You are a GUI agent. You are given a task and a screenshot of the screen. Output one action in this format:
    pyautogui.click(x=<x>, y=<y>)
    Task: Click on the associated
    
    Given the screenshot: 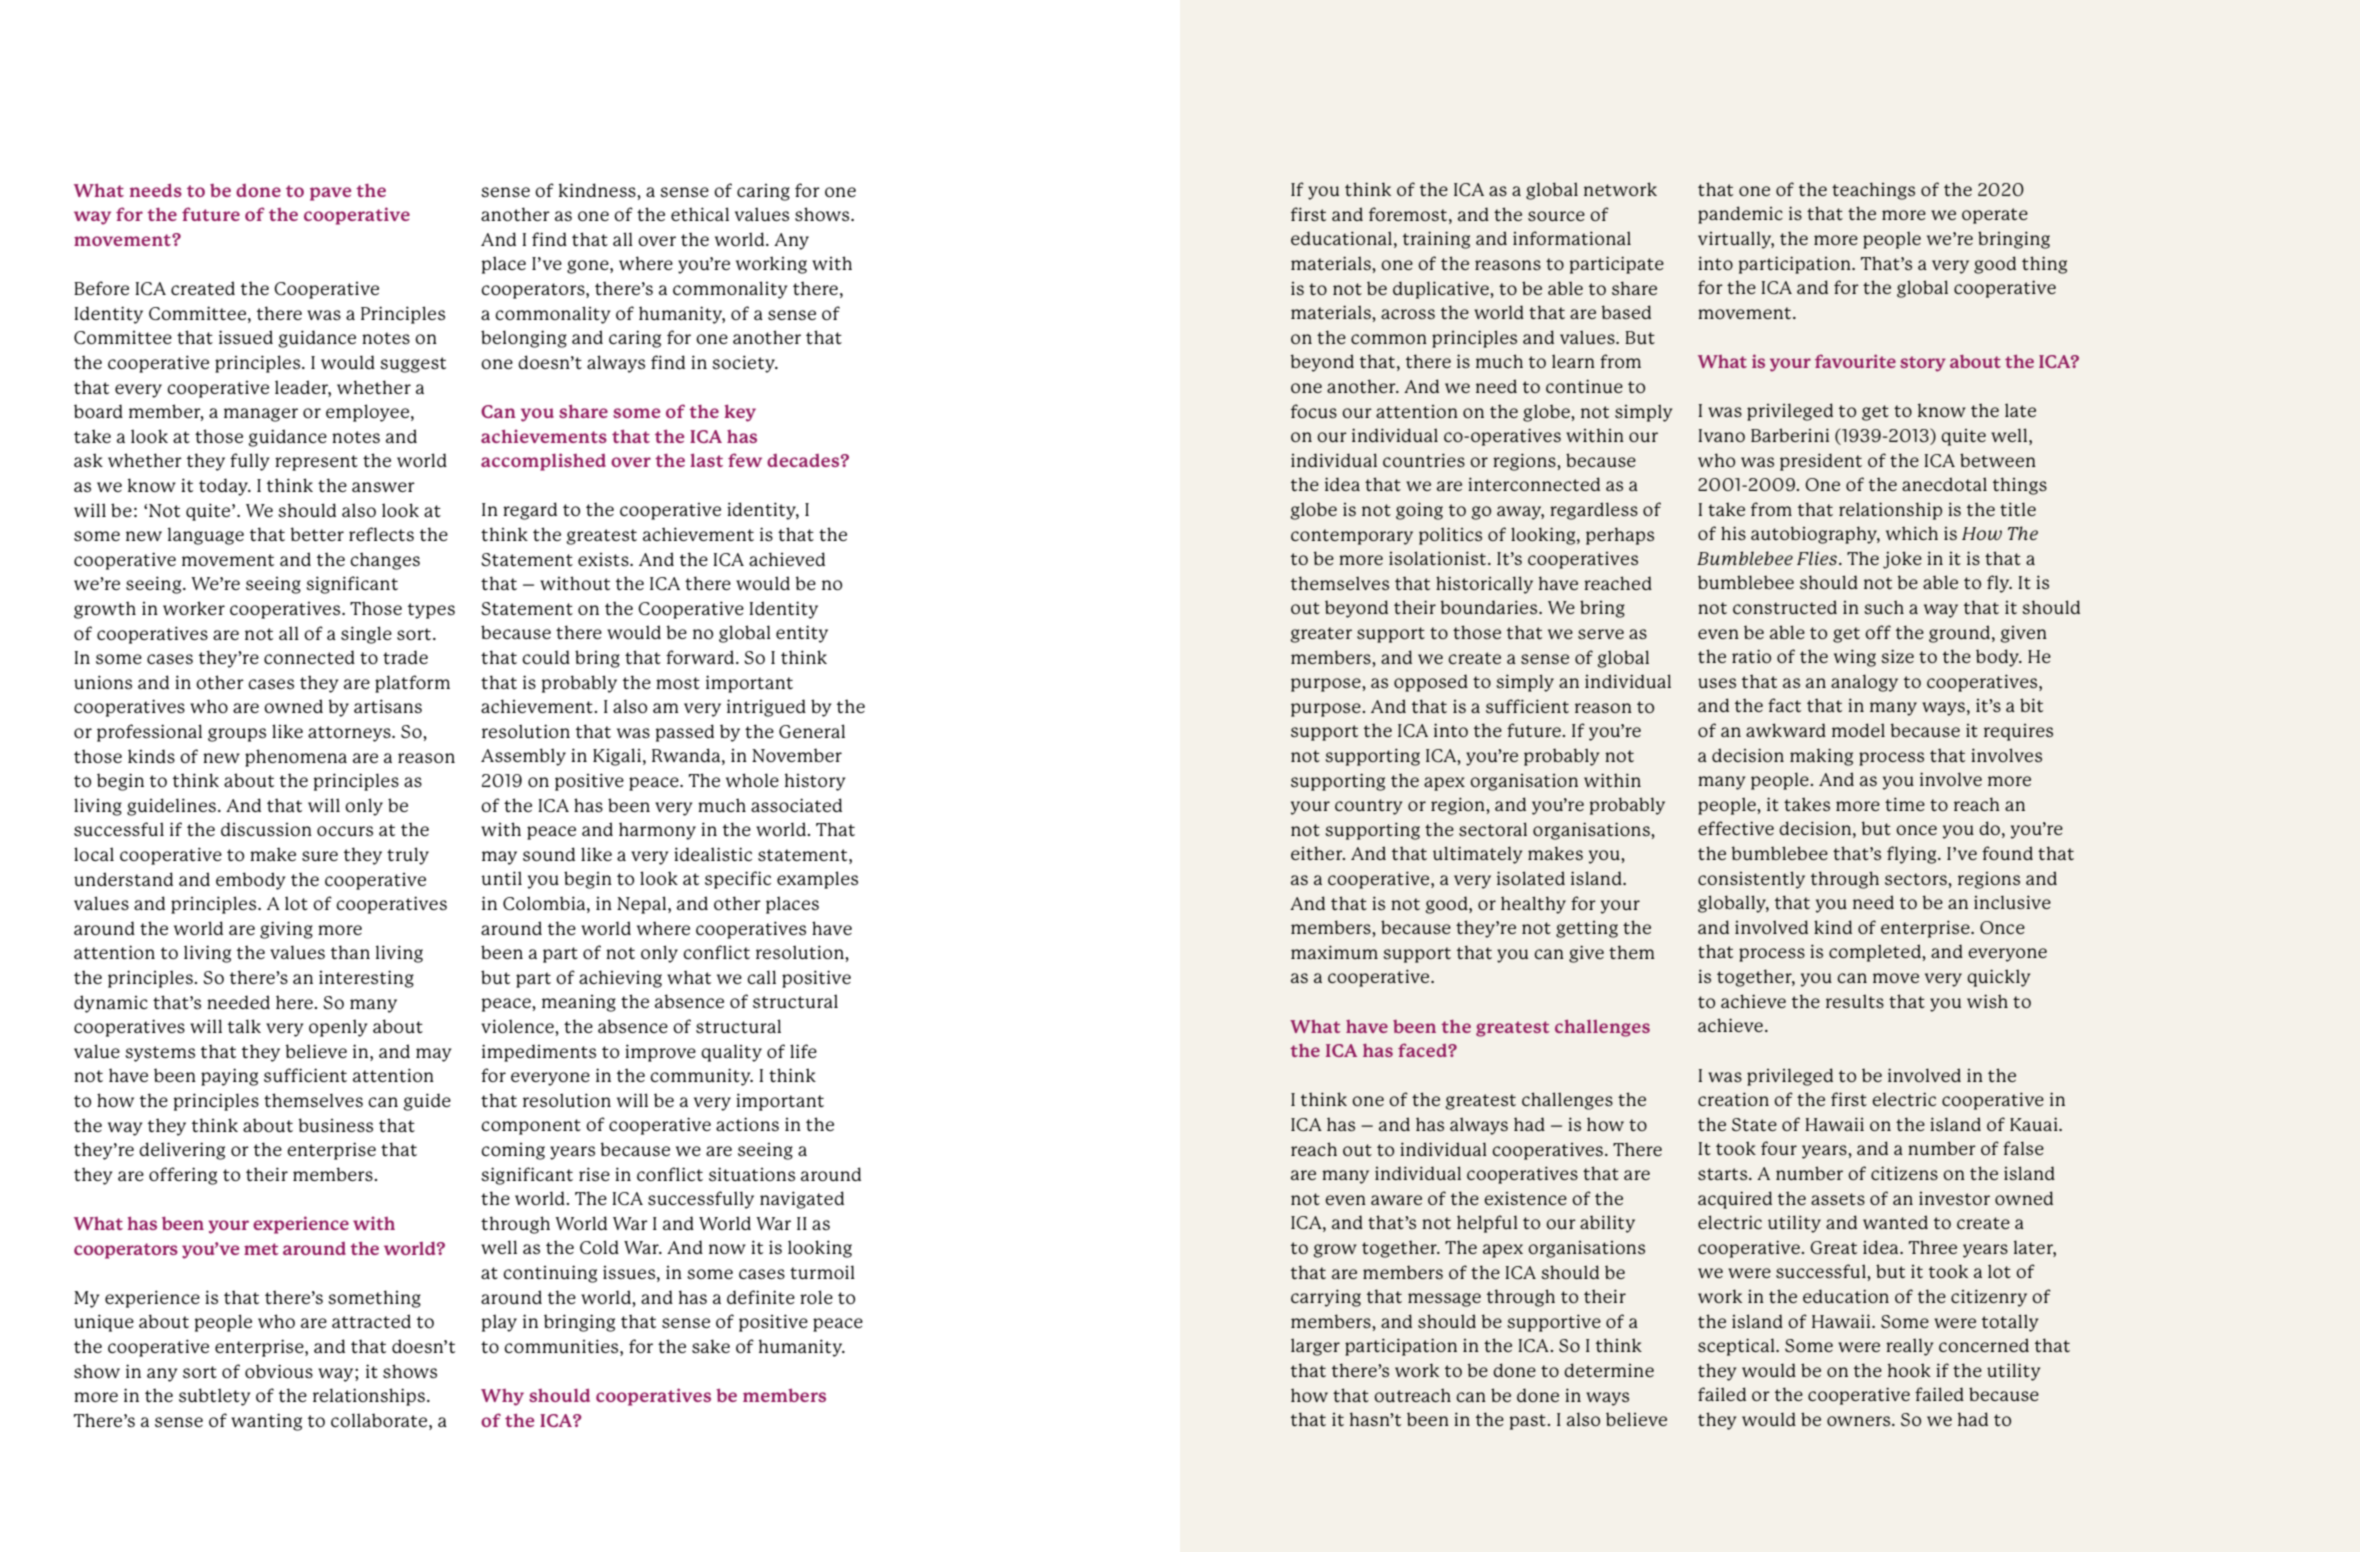 What is the action you would take?
    pyautogui.click(x=796, y=805)
